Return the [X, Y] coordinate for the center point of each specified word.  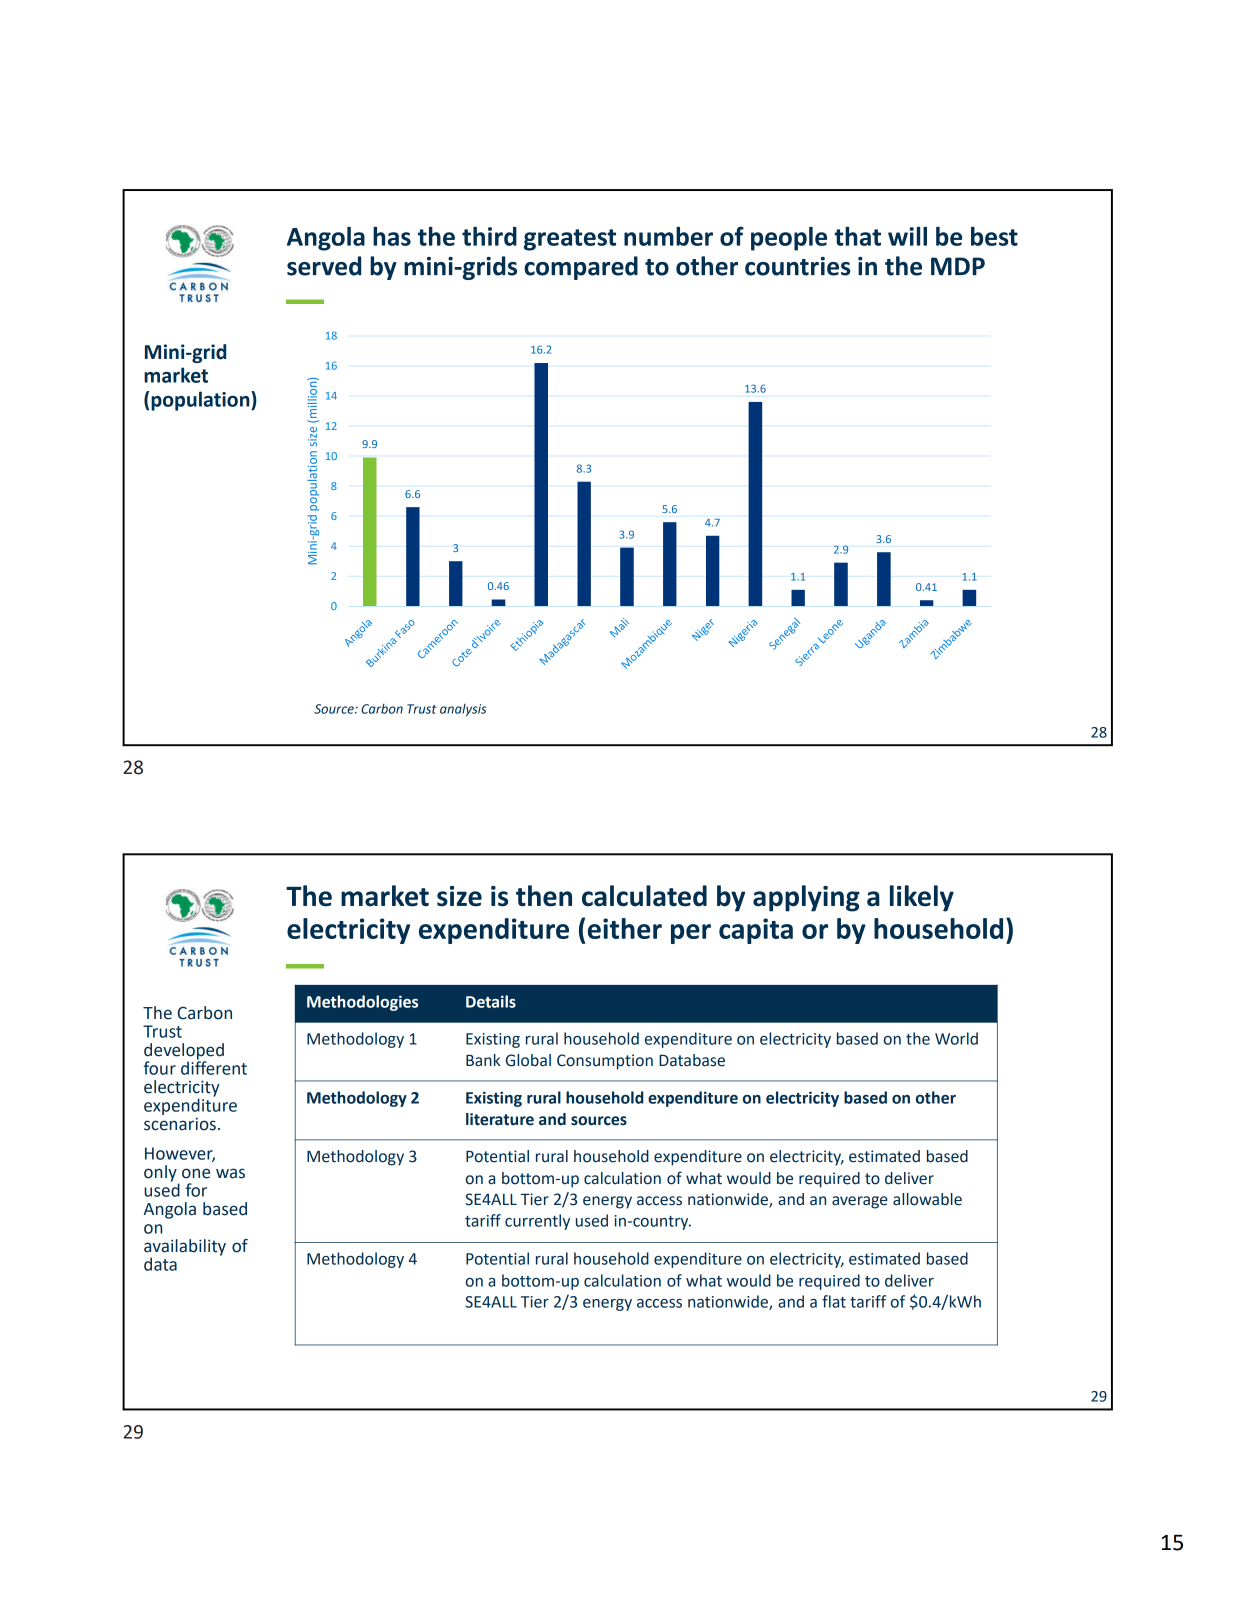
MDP [958, 266]
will [907, 236]
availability [185, 1248]
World [956, 1038]
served [324, 266]
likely [922, 898]
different [214, 1067]
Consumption [605, 1062]
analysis [463, 710]
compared [581, 268]
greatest [570, 240]
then [544, 896]
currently [537, 1222]
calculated [644, 896]
